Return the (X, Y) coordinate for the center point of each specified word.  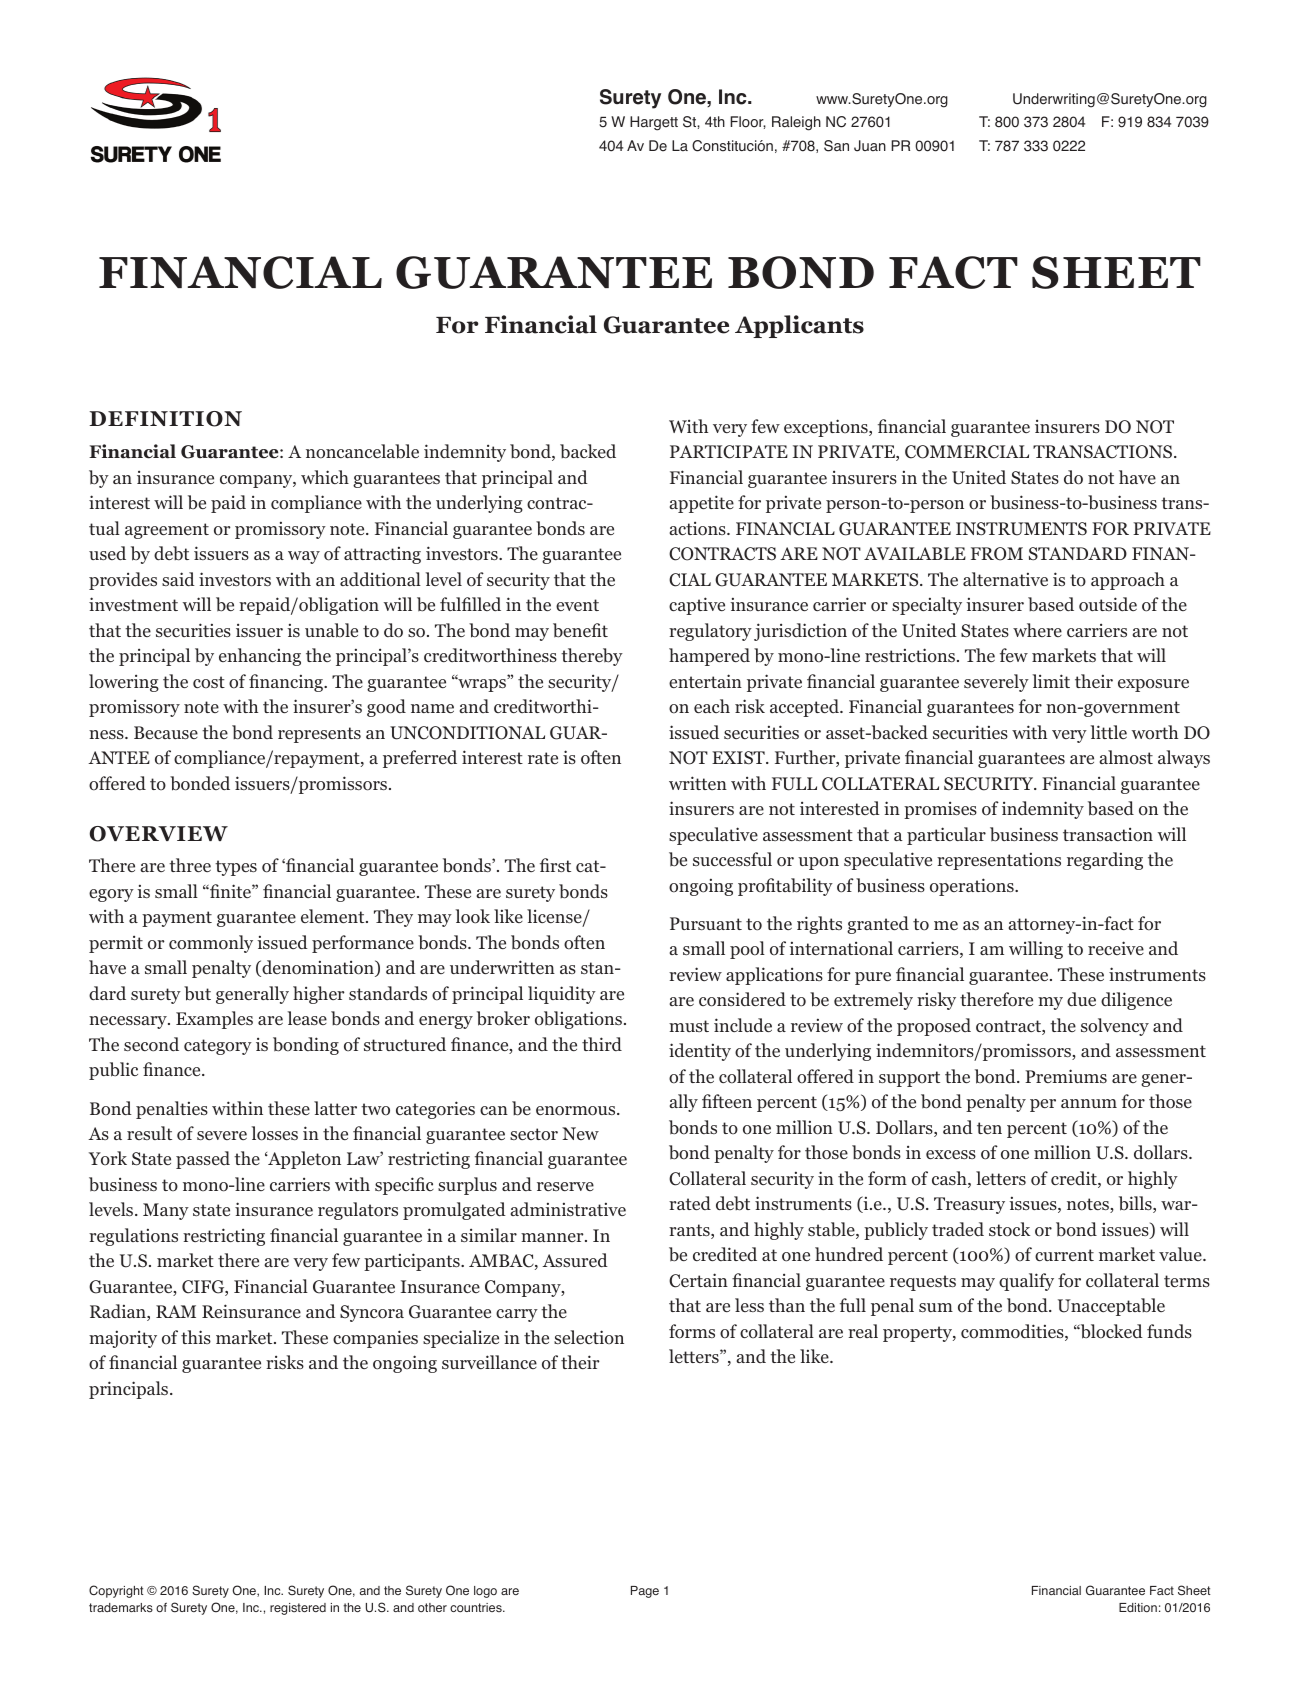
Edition (1138, 1607)
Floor (748, 122)
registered (298, 1609)
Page (645, 1592)
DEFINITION (165, 419)
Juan (870, 146)
